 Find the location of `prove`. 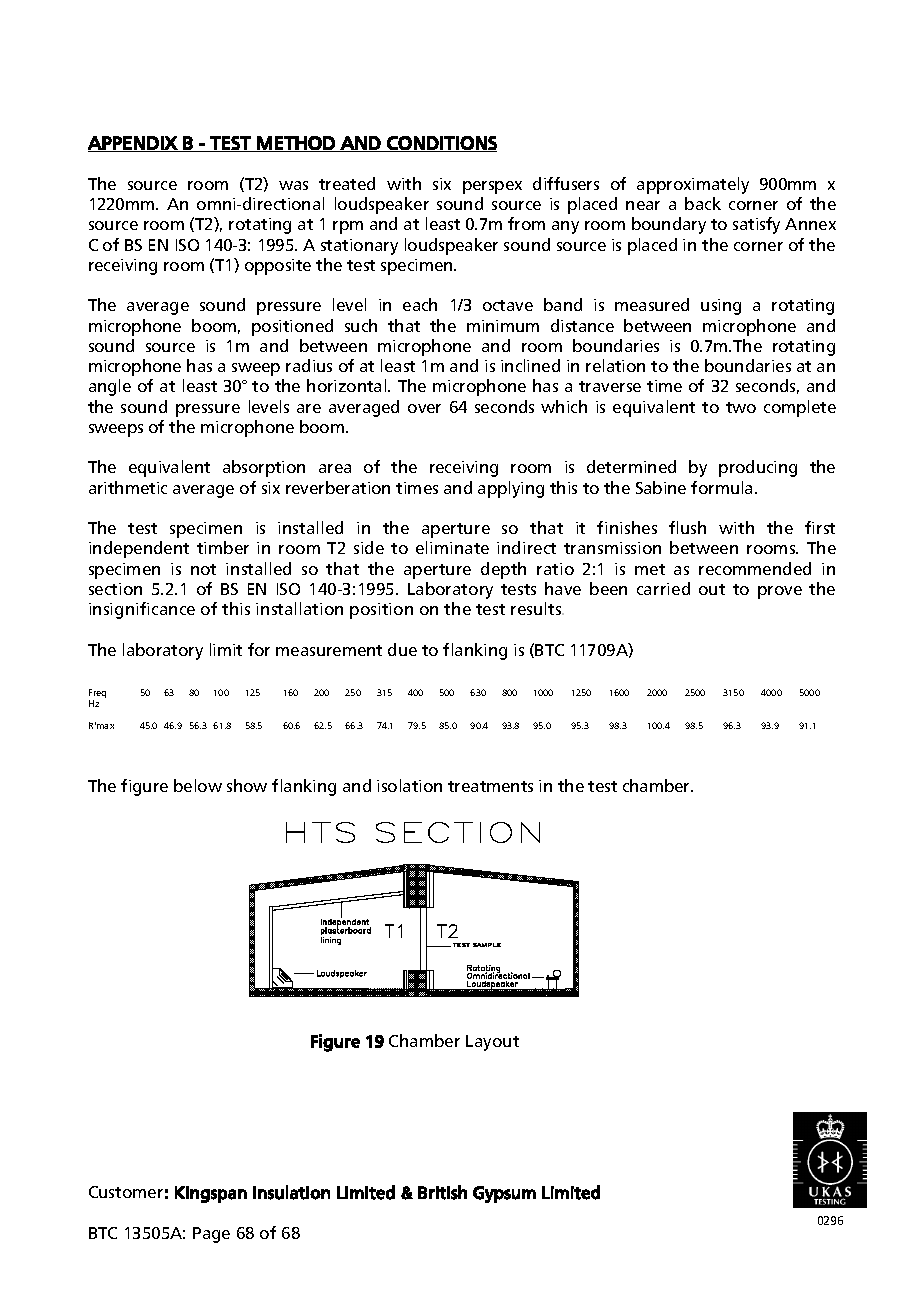

prove is located at coordinates (780, 592).
